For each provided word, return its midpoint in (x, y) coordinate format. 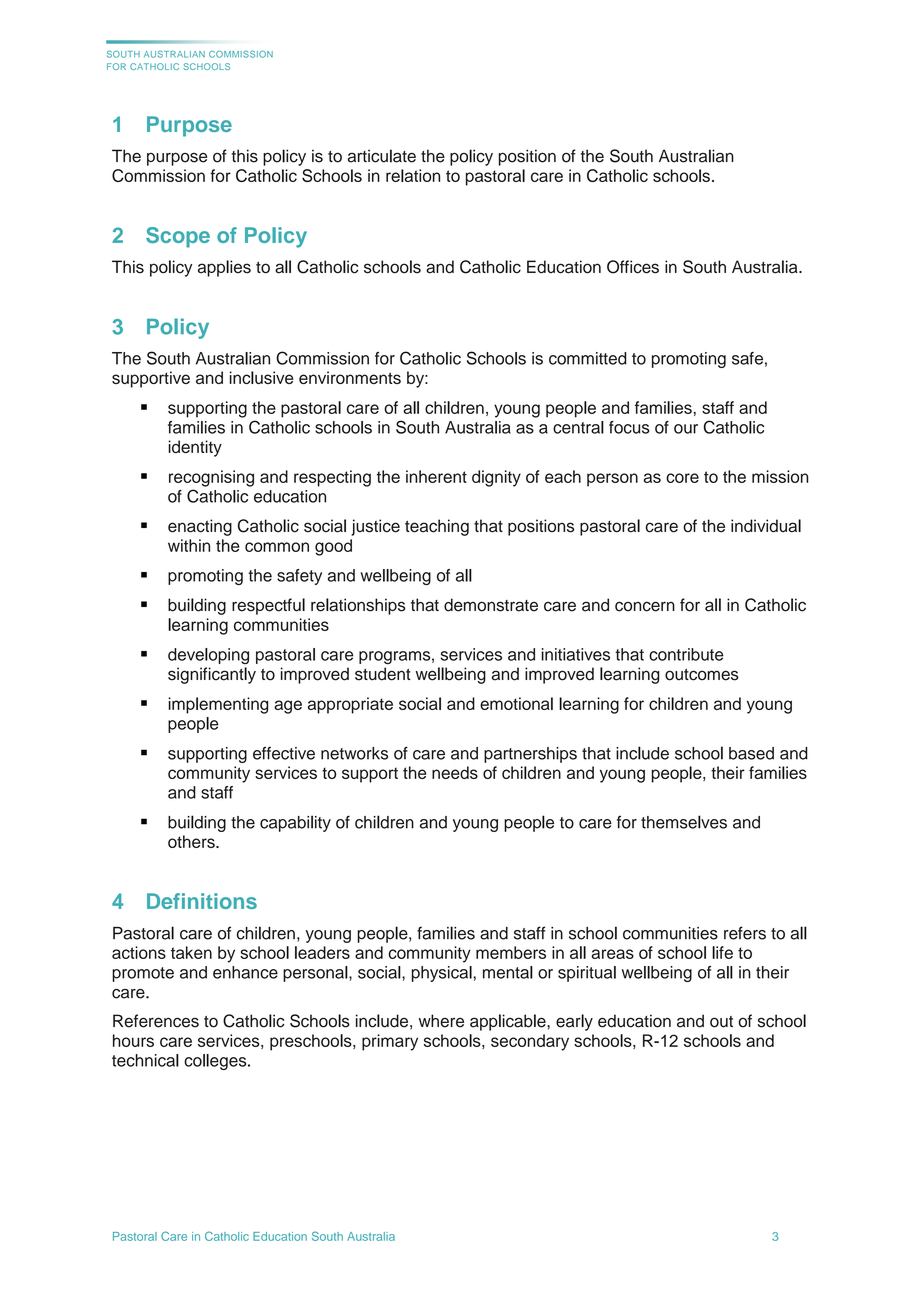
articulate (382, 156)
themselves (684, 822)
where (441, 1021)
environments (350, 377)
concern (645, 606)
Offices (633, 267)
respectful (268, 606)
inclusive (261, 377)
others (192, 841)
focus (629, 427)
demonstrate (491, 605)
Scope (178, 237)
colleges (216, 1062)
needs (455, 772)
